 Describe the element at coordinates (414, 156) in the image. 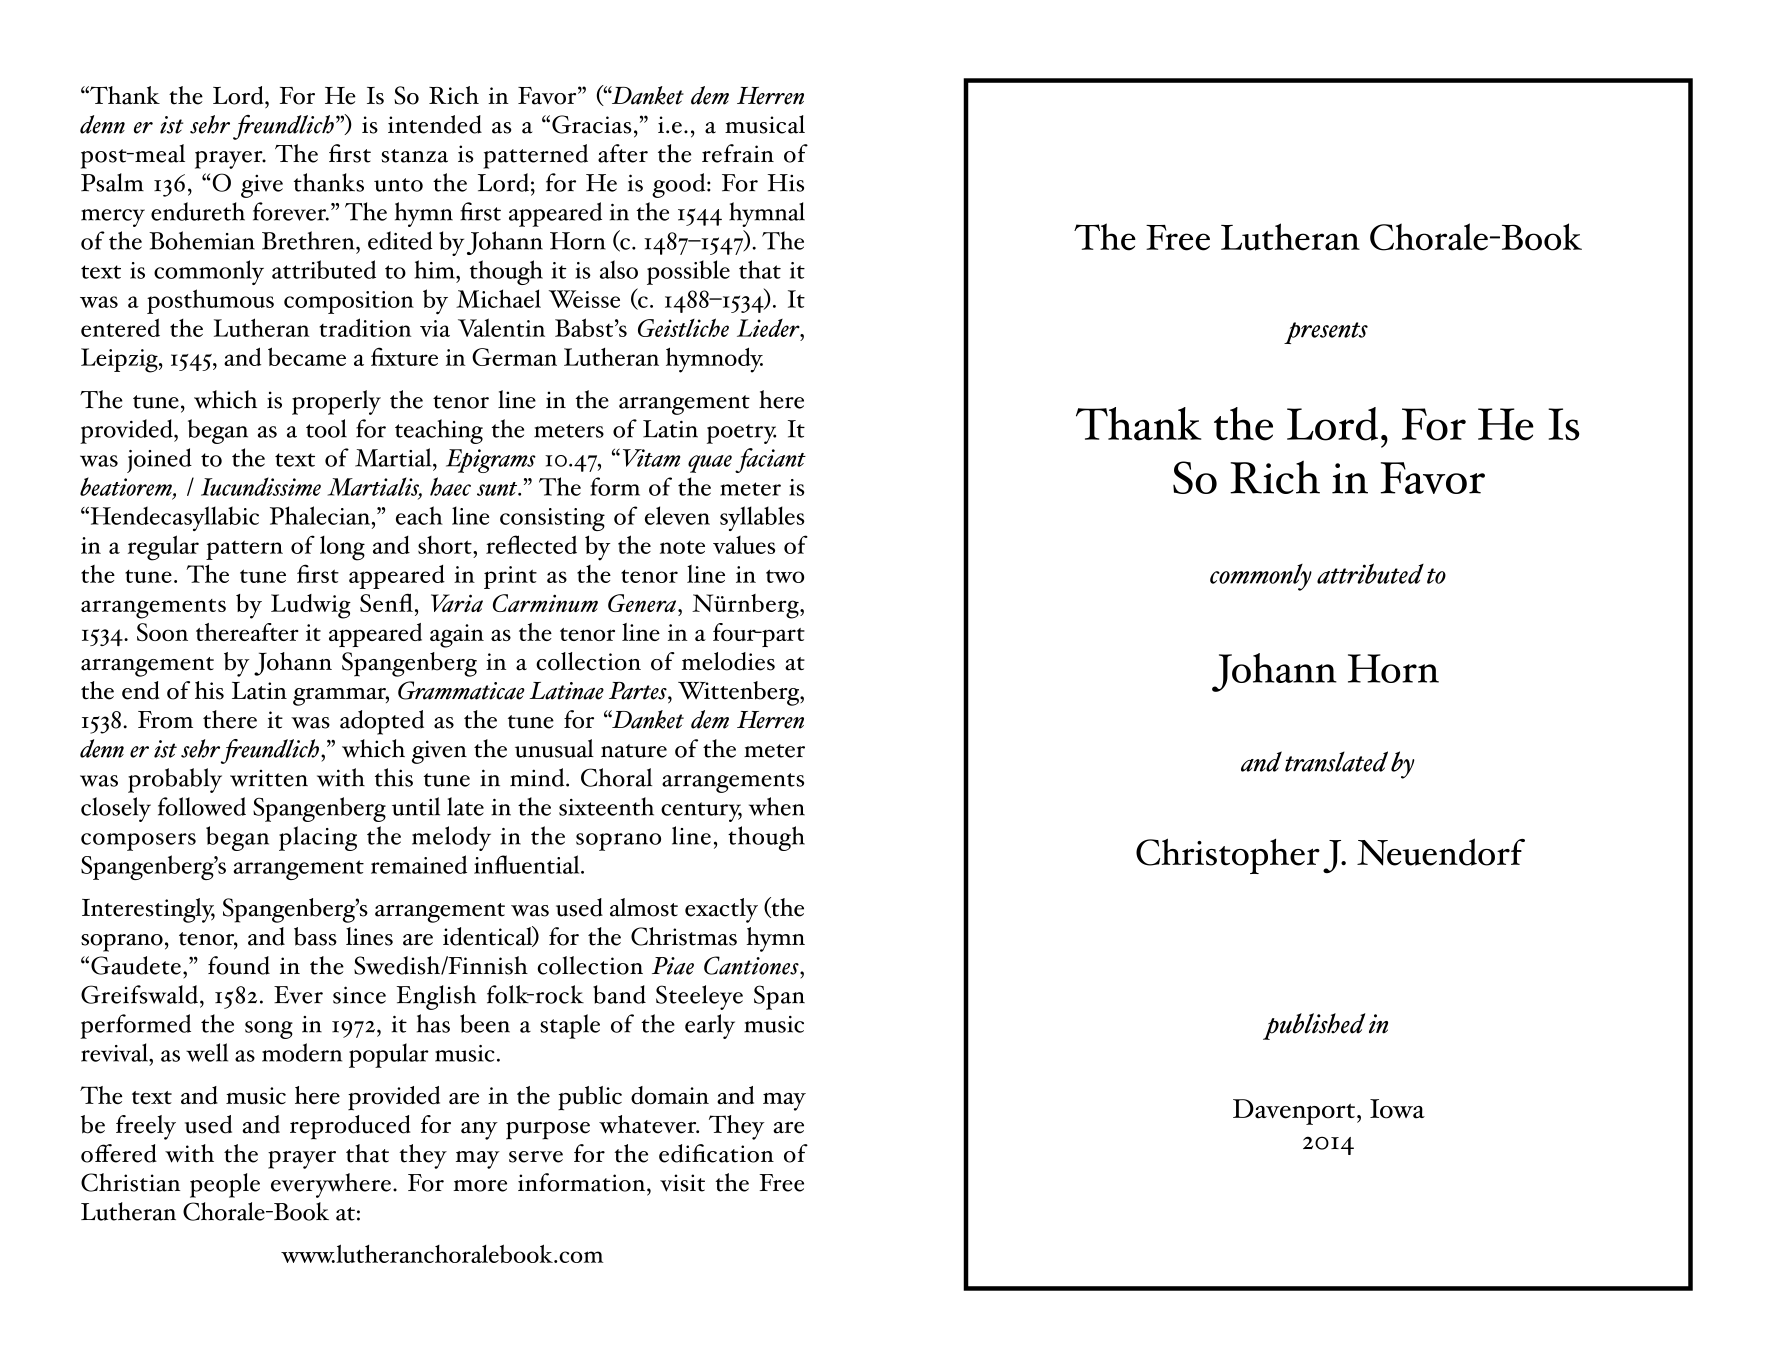

I see `stanza` at that location.
